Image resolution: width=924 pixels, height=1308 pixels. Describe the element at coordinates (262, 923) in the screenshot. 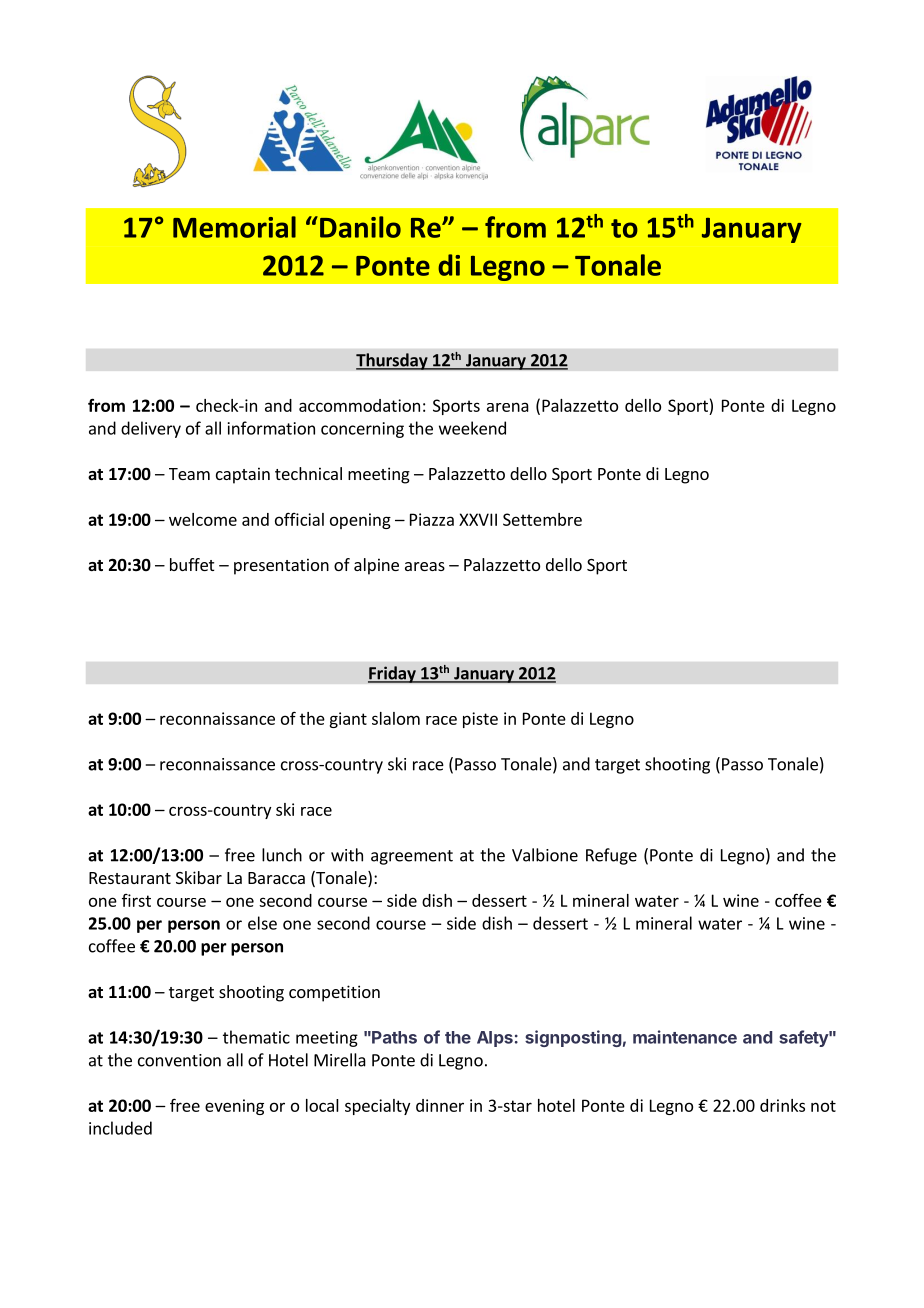

I see `else` at that location.
